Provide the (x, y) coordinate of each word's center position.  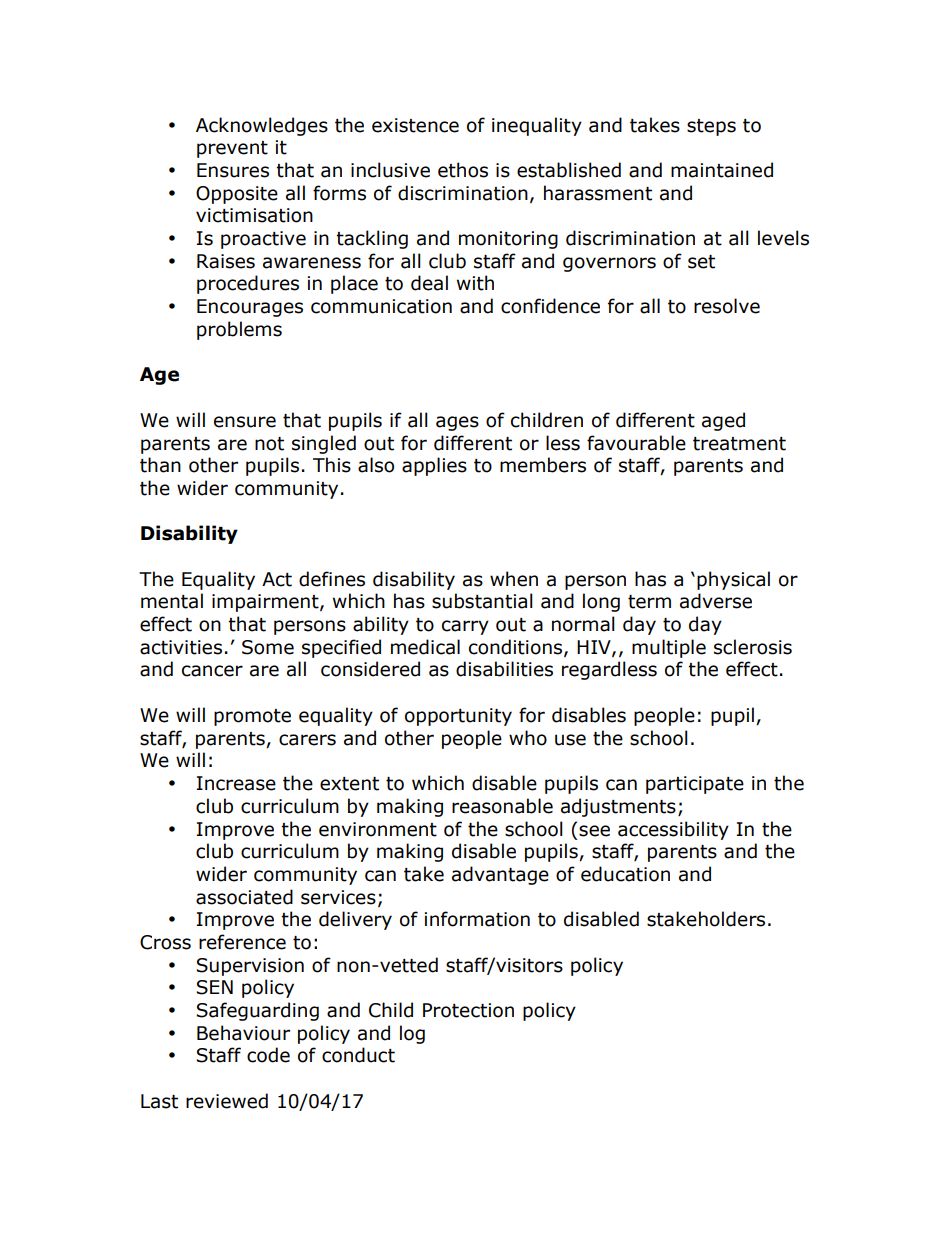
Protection (468, 1010)
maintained (722, 170)
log (412, 1034)
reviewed (227, 1101)
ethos (463, 170)
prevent (232, 149)
